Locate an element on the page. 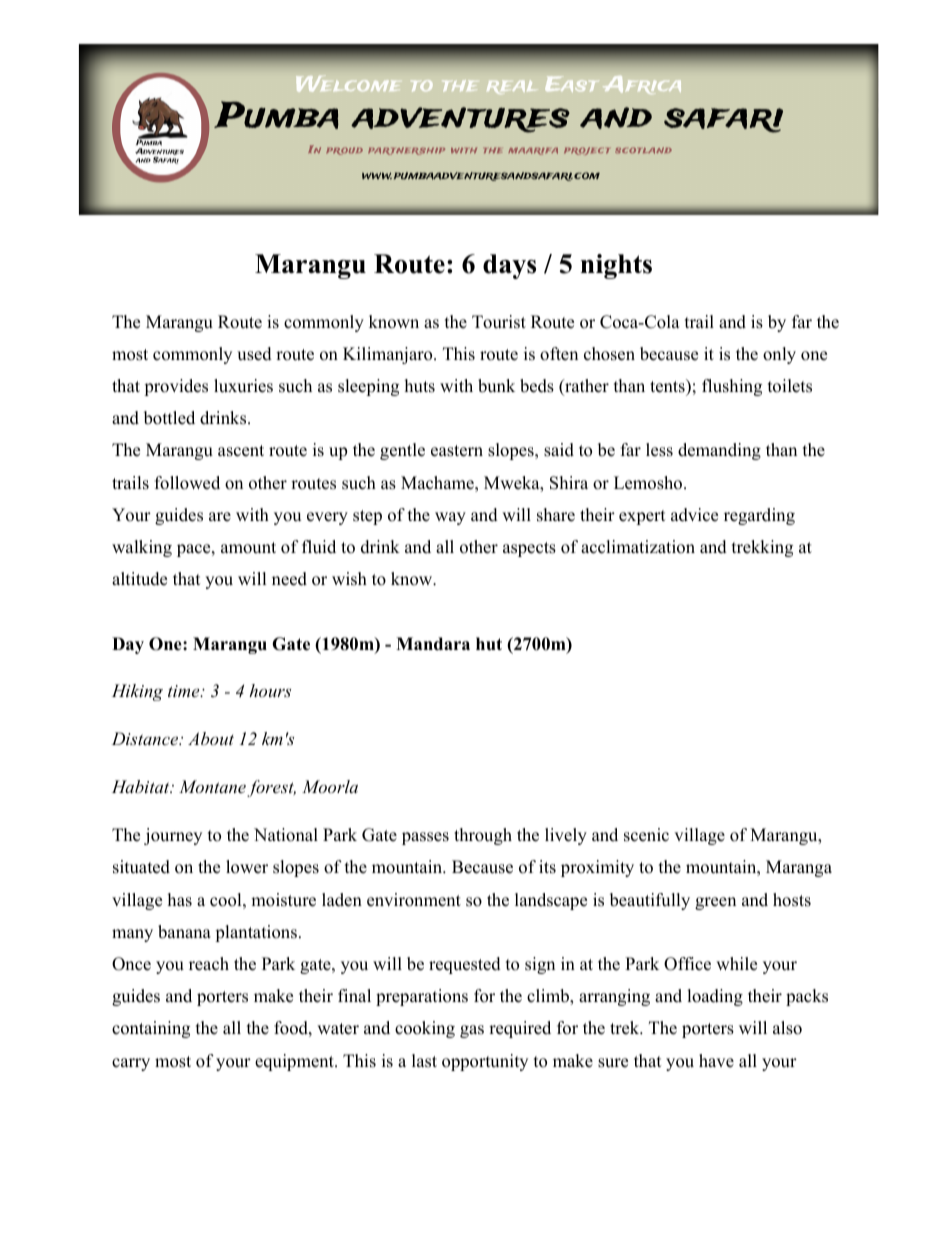 The width and height of the document is (952, 1233). time is located at coordinates (185, 691).
